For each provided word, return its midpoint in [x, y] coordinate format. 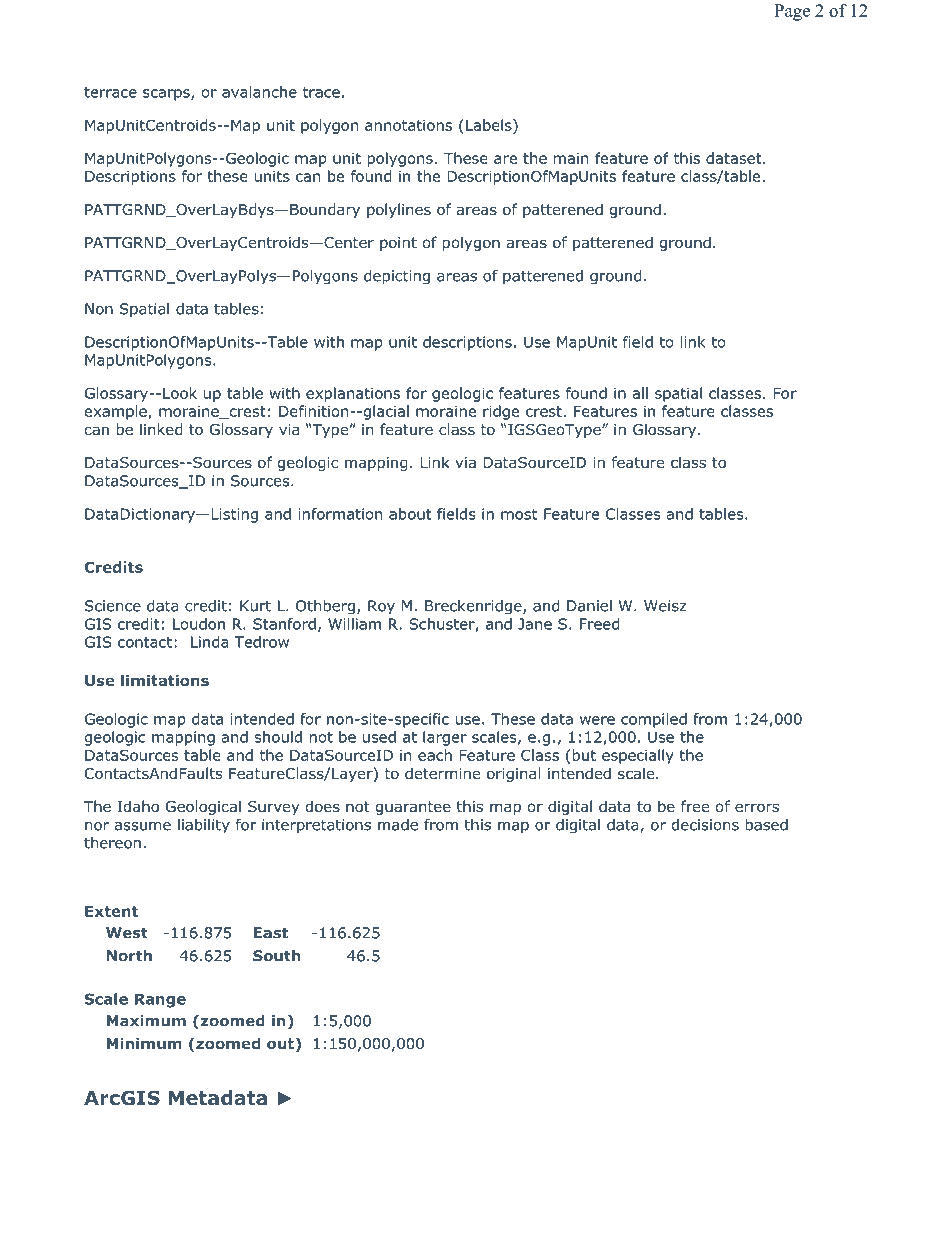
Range [160, 1000]
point [398, 244]
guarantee [413, 808]
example [115, 412]
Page [792, 12]
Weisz [665, 606]
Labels [490, 125]
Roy [381, 607]
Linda [209, 642]
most [519, 514]
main [571, 158]
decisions [705, 825]
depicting [397, 277]
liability [204, 826]
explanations [353, 394]
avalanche [259, 92]
